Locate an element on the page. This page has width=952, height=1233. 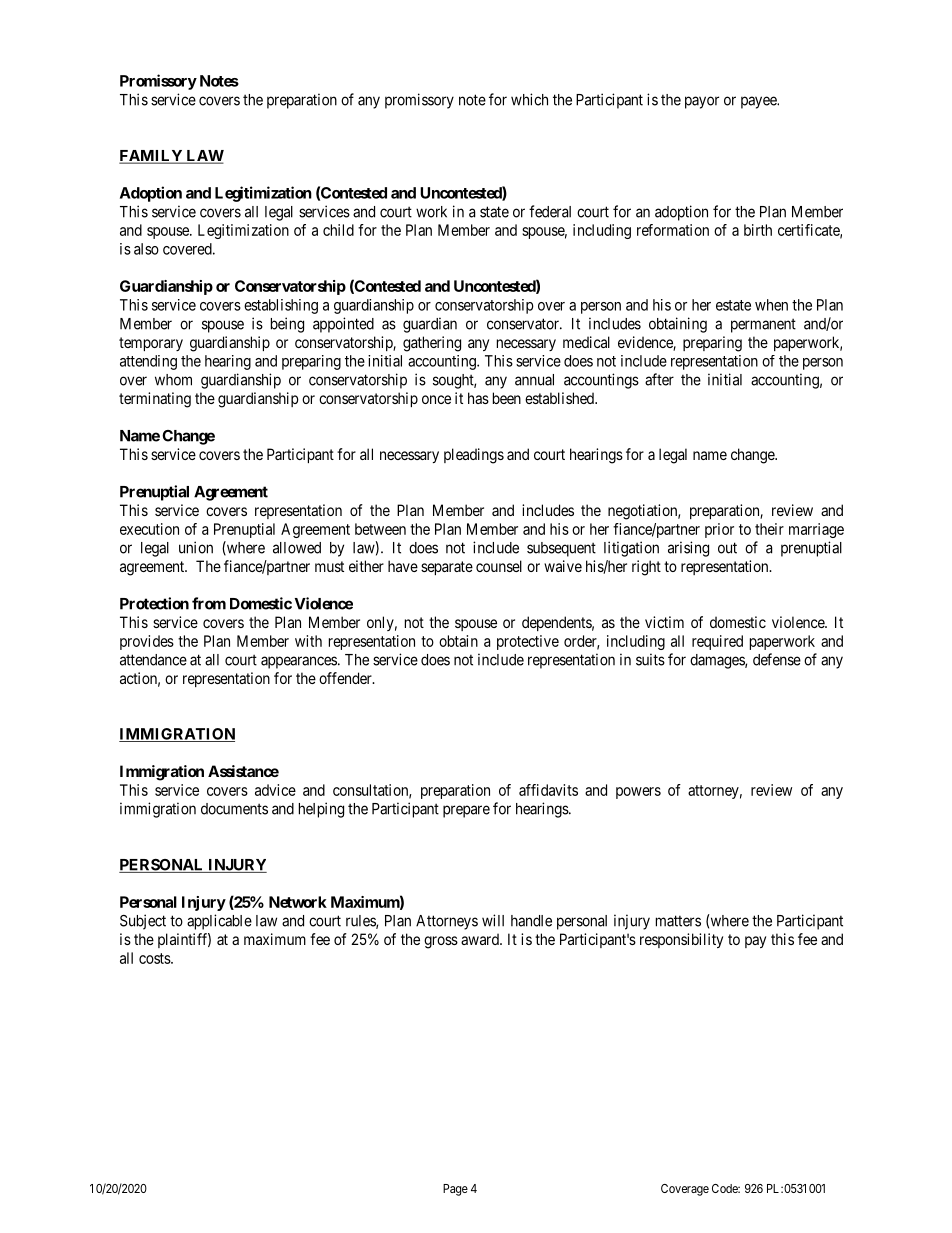
birth is located at coordinates (758, 230).
